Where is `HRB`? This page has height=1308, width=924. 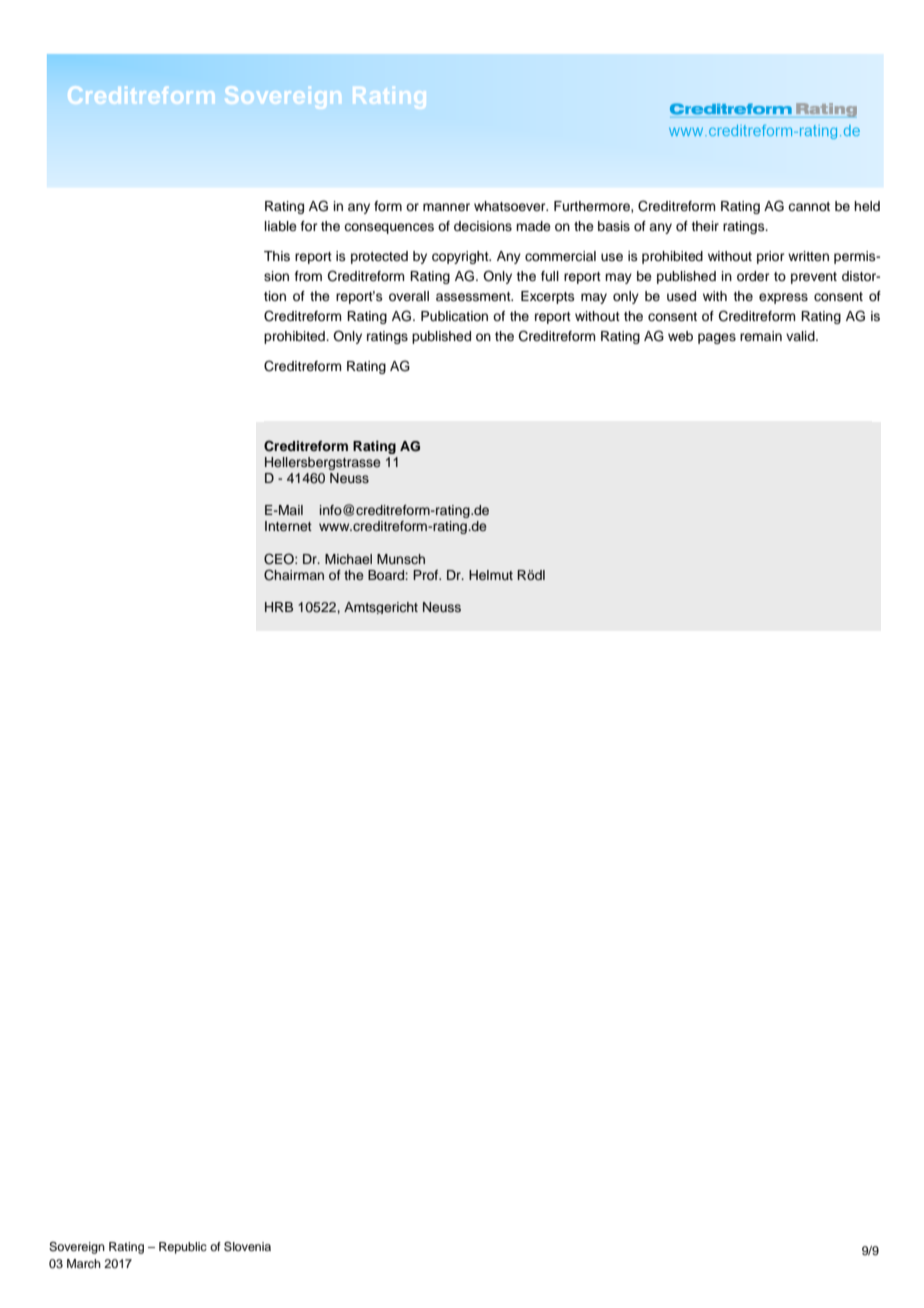 HRB is located at coordinates (279, 607).
